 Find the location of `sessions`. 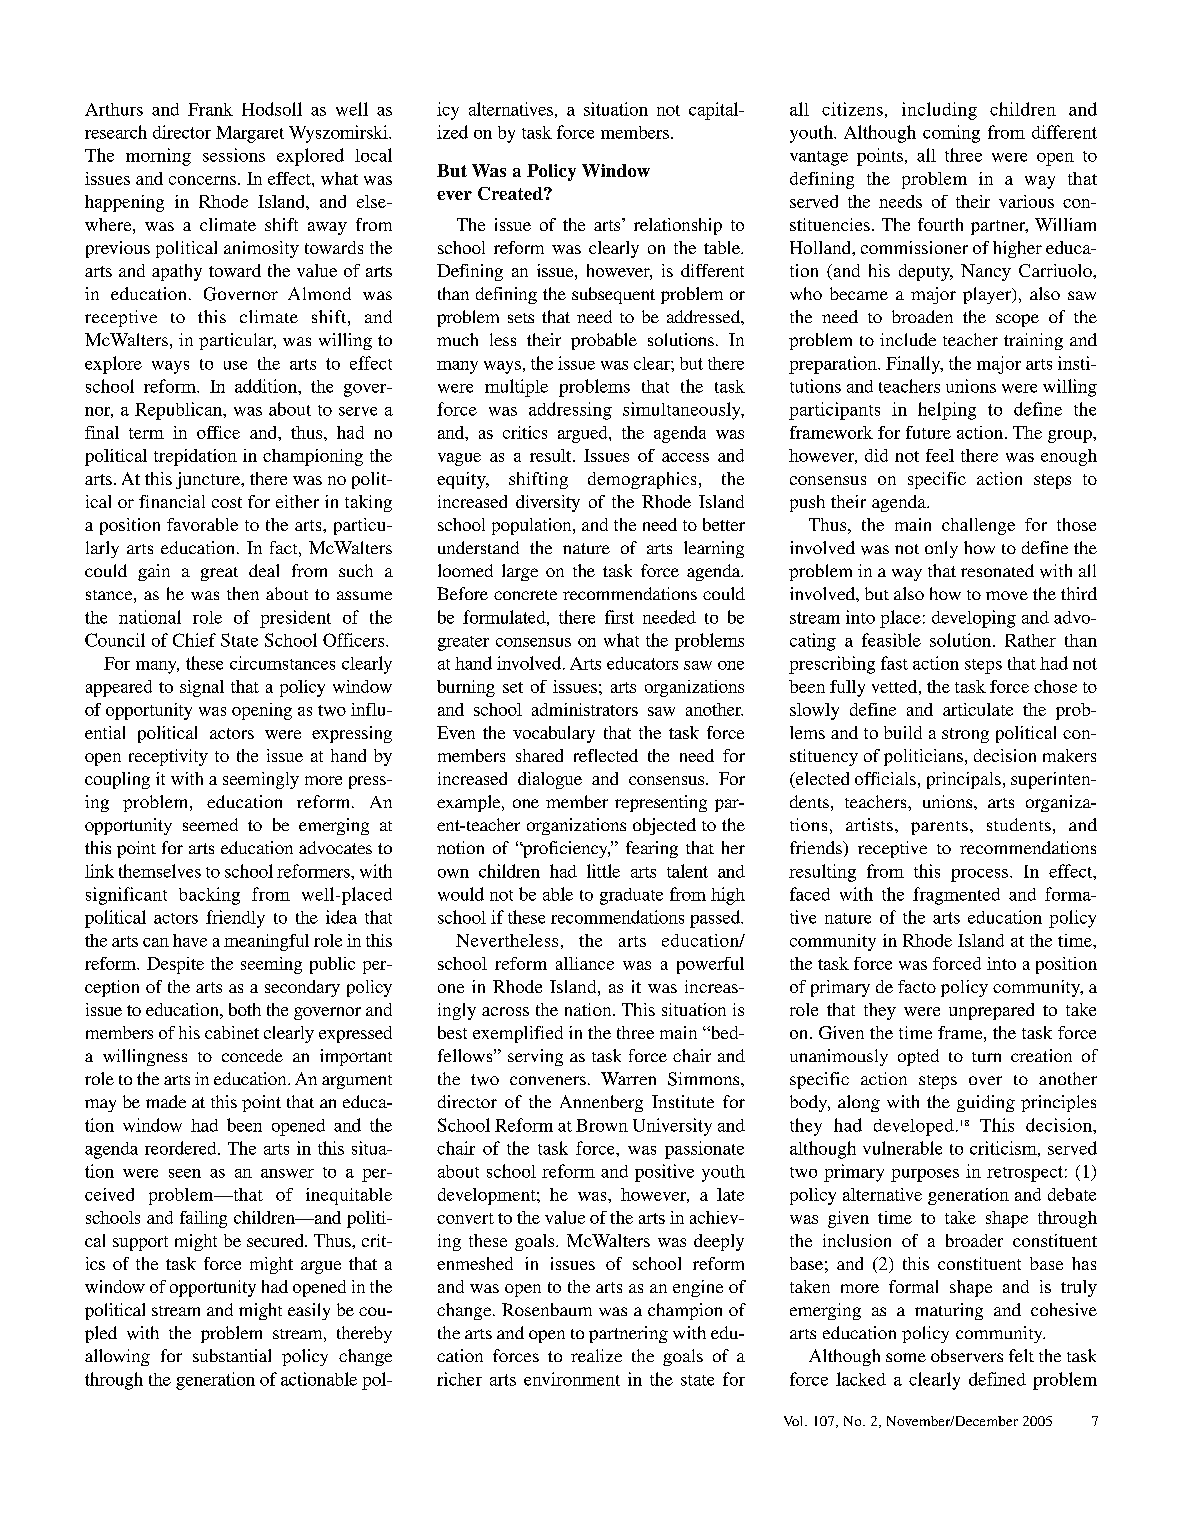

sessions is located at coordinates (234, 155).
